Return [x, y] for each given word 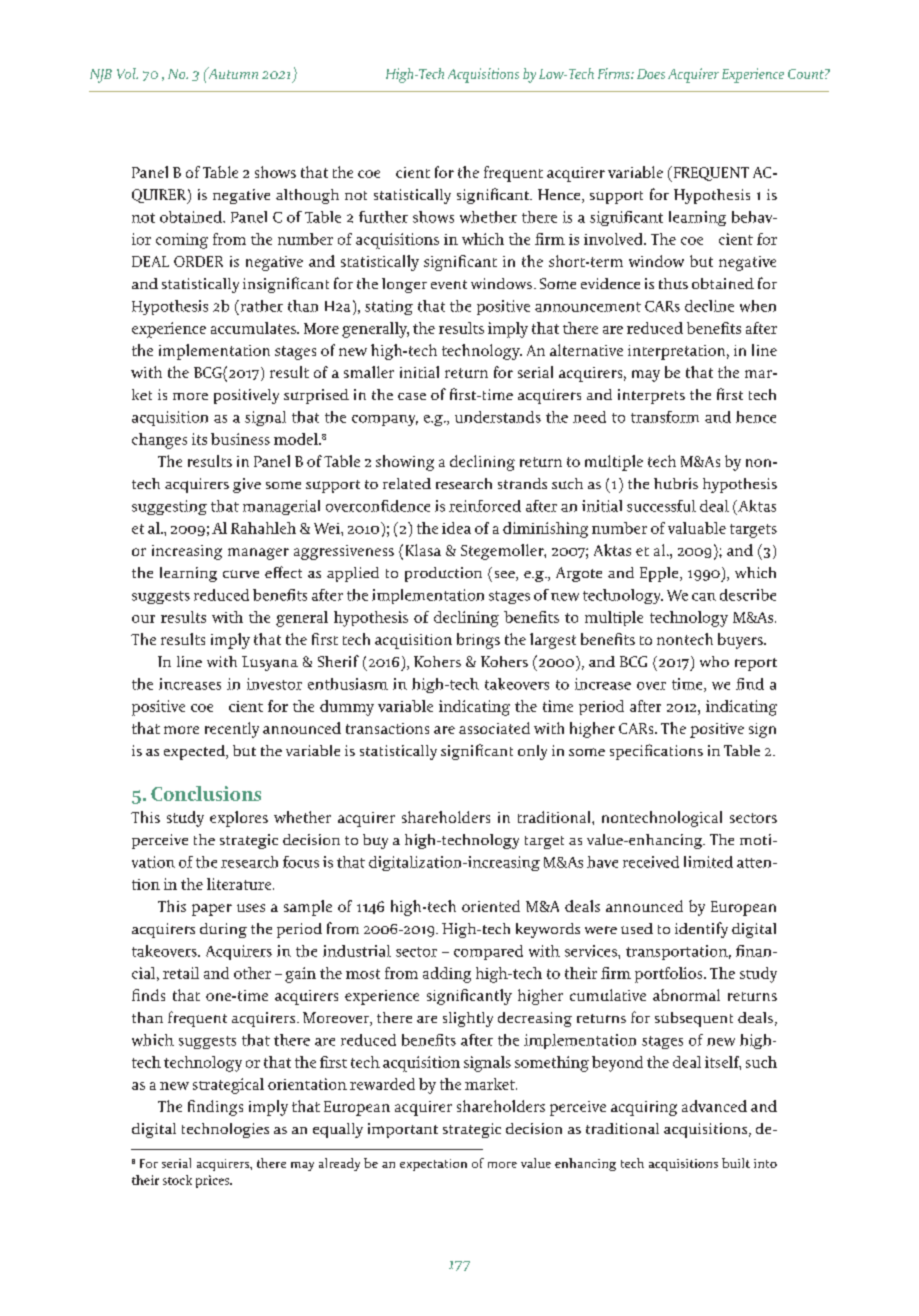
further [383, 217]
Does [651, 74]
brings [478, 641]
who [714, 661]
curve [241, 574]
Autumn [232, 73]
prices [213, 1181]
